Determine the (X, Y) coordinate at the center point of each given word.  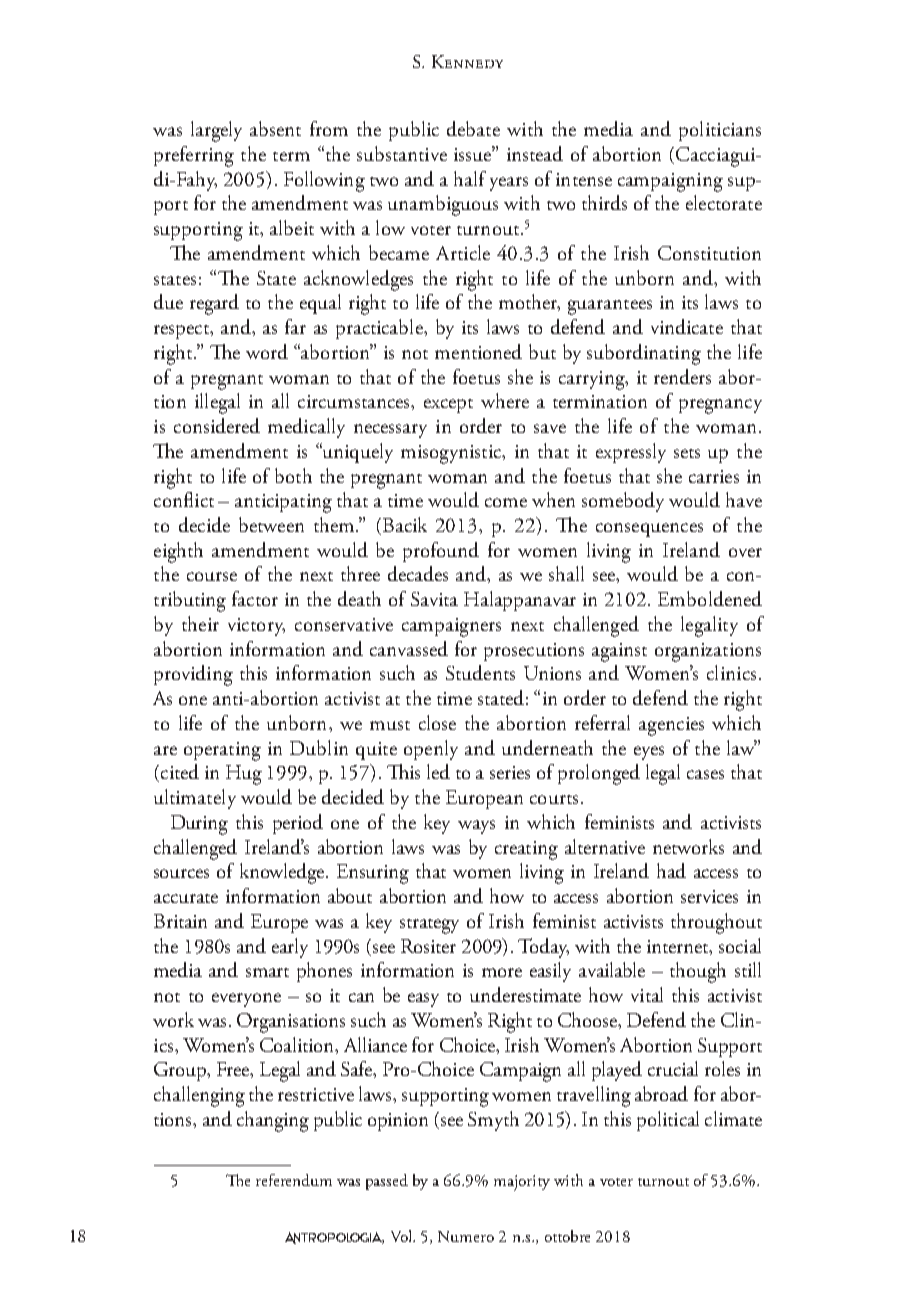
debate (473, 128)
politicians (720, 131)
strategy (429, 926)
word (267, 351)
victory (256, 627)
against (619, 652)
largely (216, 131)
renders (682, 376)
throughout (716, 923)
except (448, 406)
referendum (294, 1180)
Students (480, 672)
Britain (180, 921)
